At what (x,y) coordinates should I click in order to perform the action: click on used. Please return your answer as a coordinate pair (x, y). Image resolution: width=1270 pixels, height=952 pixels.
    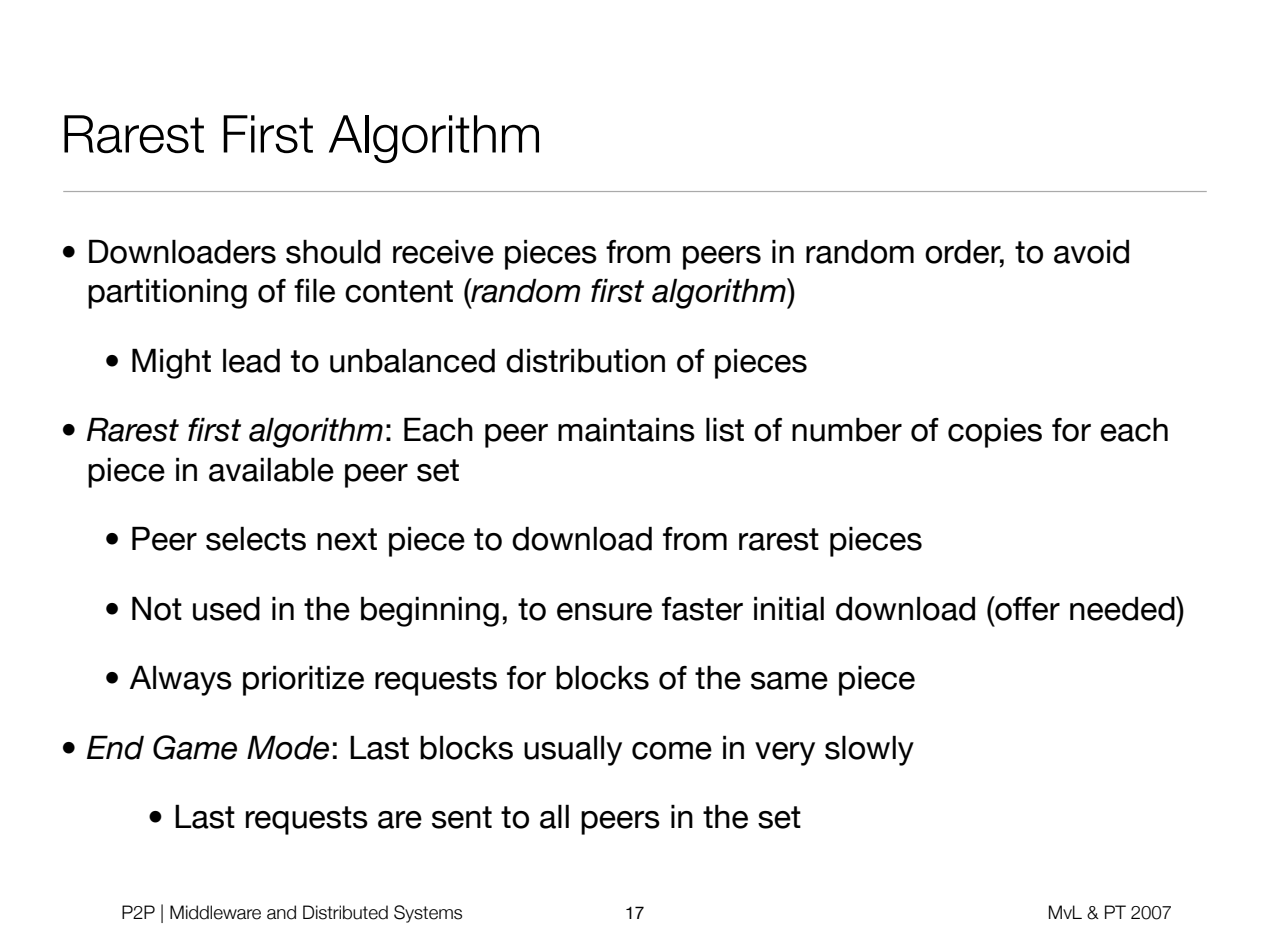
    Looking at the image, I should click on (226, 608).
